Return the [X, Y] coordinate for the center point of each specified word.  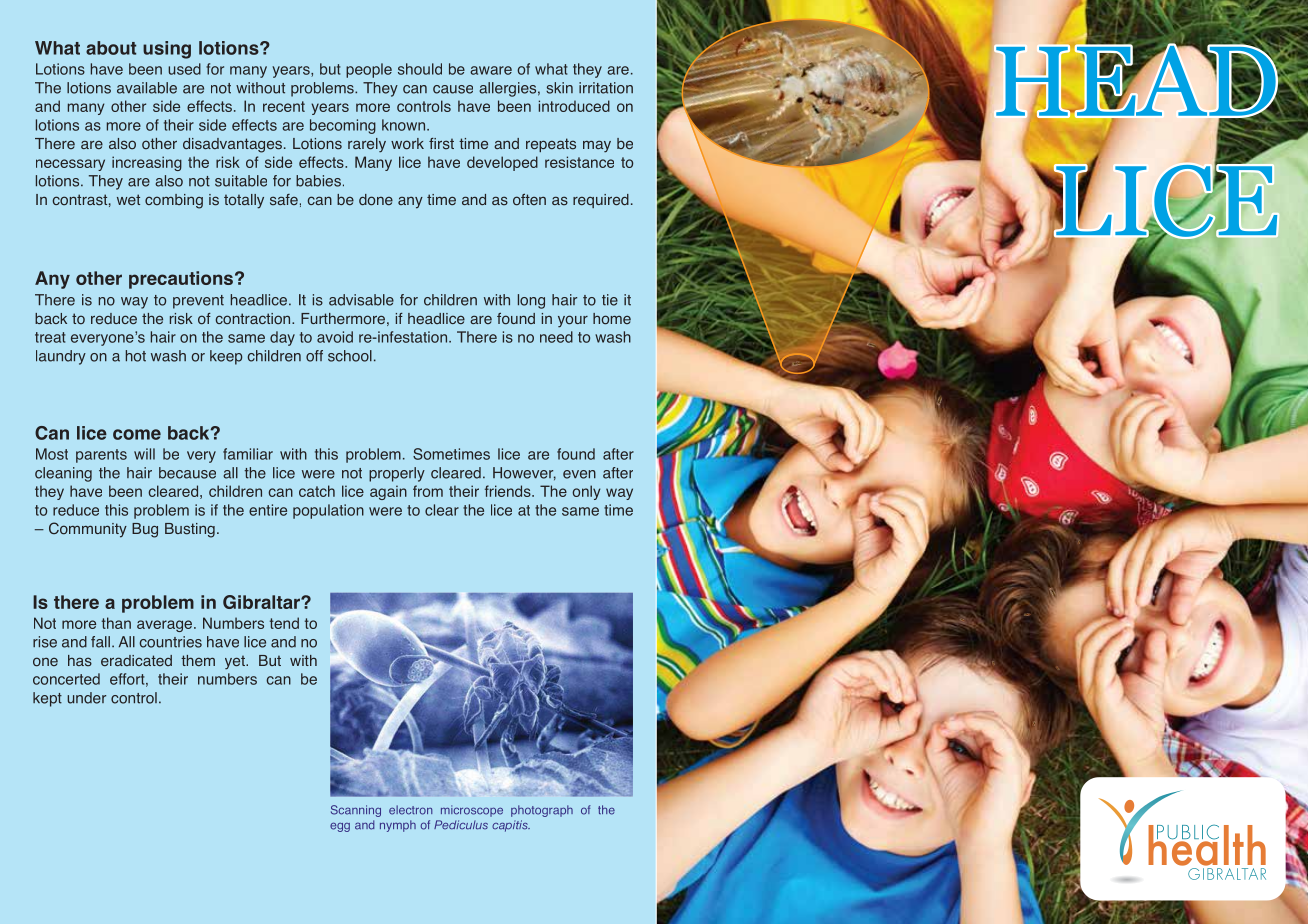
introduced [574, 106]
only [586, 492]
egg [340, 827]
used [184, 69]
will [144, 454]
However [524, 473]
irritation [606, 88]
